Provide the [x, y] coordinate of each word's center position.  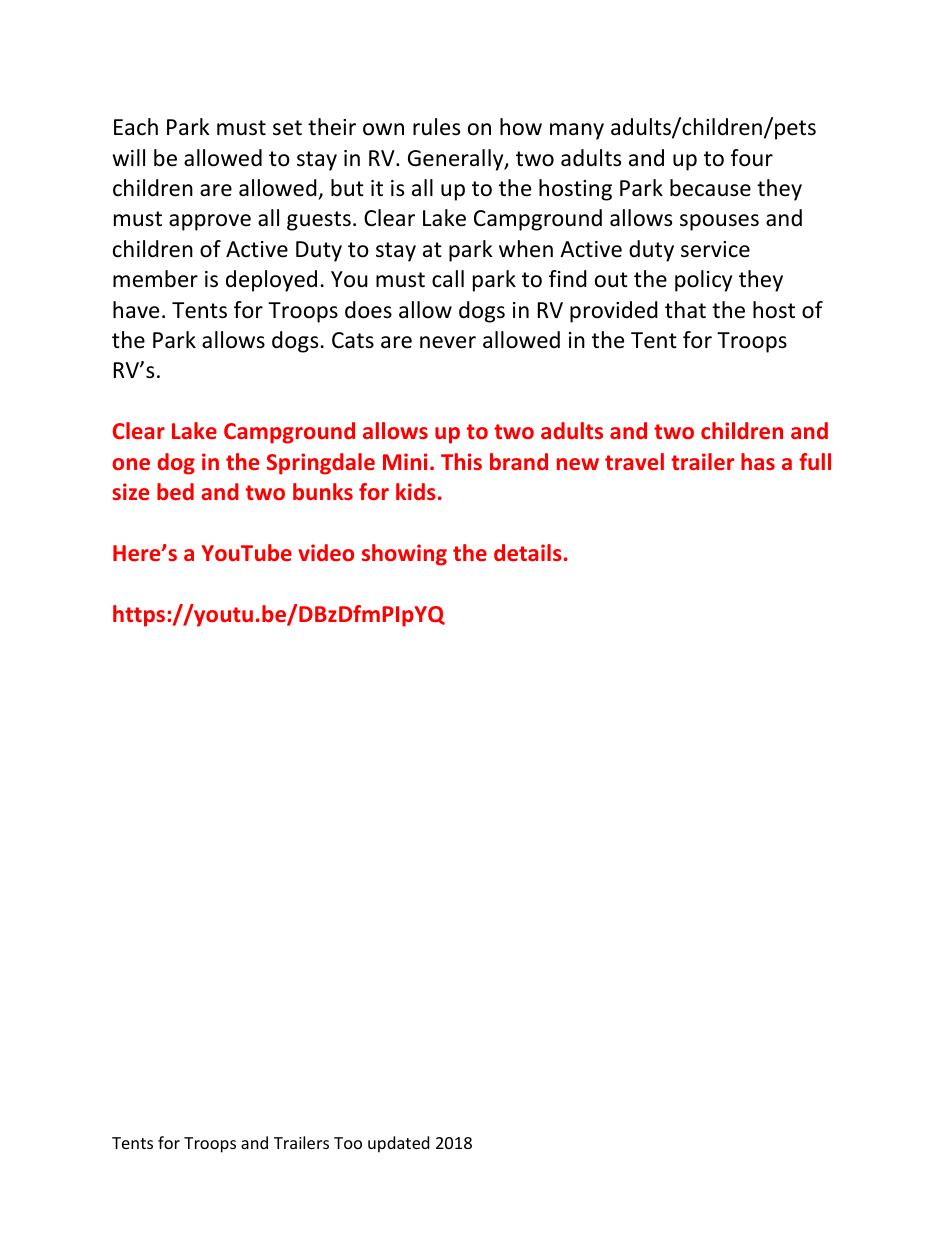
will [129, 157]
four [752, 158]
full [815, 461]
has [758, 461]
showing [404, 555]
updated [398, 1144]
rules [436, 127]
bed [175, 491]
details [528, 552]
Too [348, 1143]
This [461, 461]
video [326, 552]
